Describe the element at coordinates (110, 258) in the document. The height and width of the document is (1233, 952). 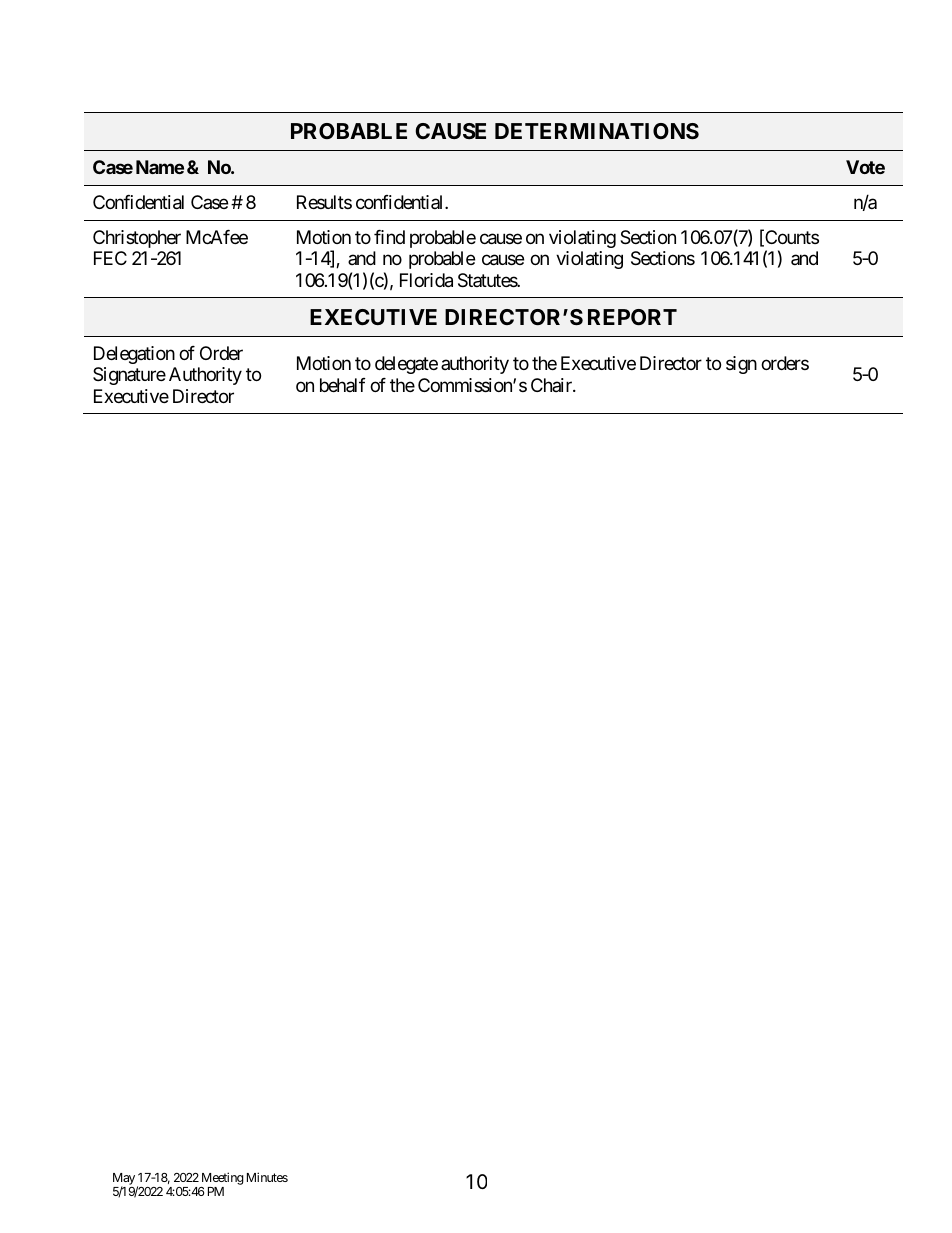
I see `FEC` at that location.
